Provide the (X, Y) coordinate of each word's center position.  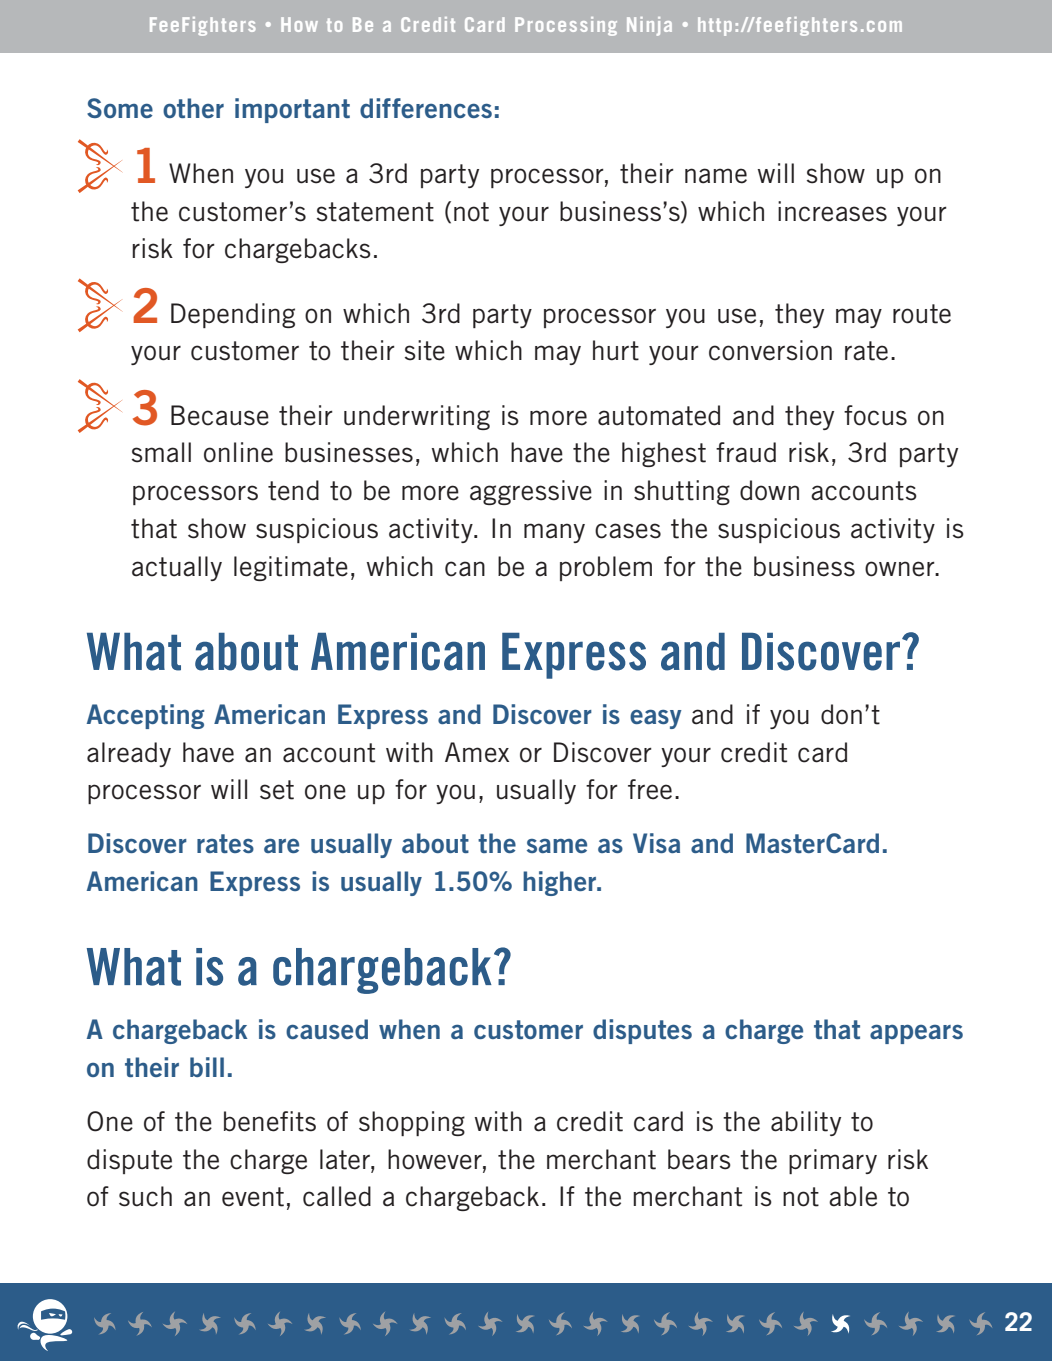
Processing (566, 26)
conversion (770, 350)
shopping (412, 1123)
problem (606, 568)
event (253, 1197)
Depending (233, 315)
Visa (656, 843)
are (281, 845)
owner (901, 569)
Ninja (649, 26)
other (193, 108)
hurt (616, 350)
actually (177, 568)
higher (561, 883)
